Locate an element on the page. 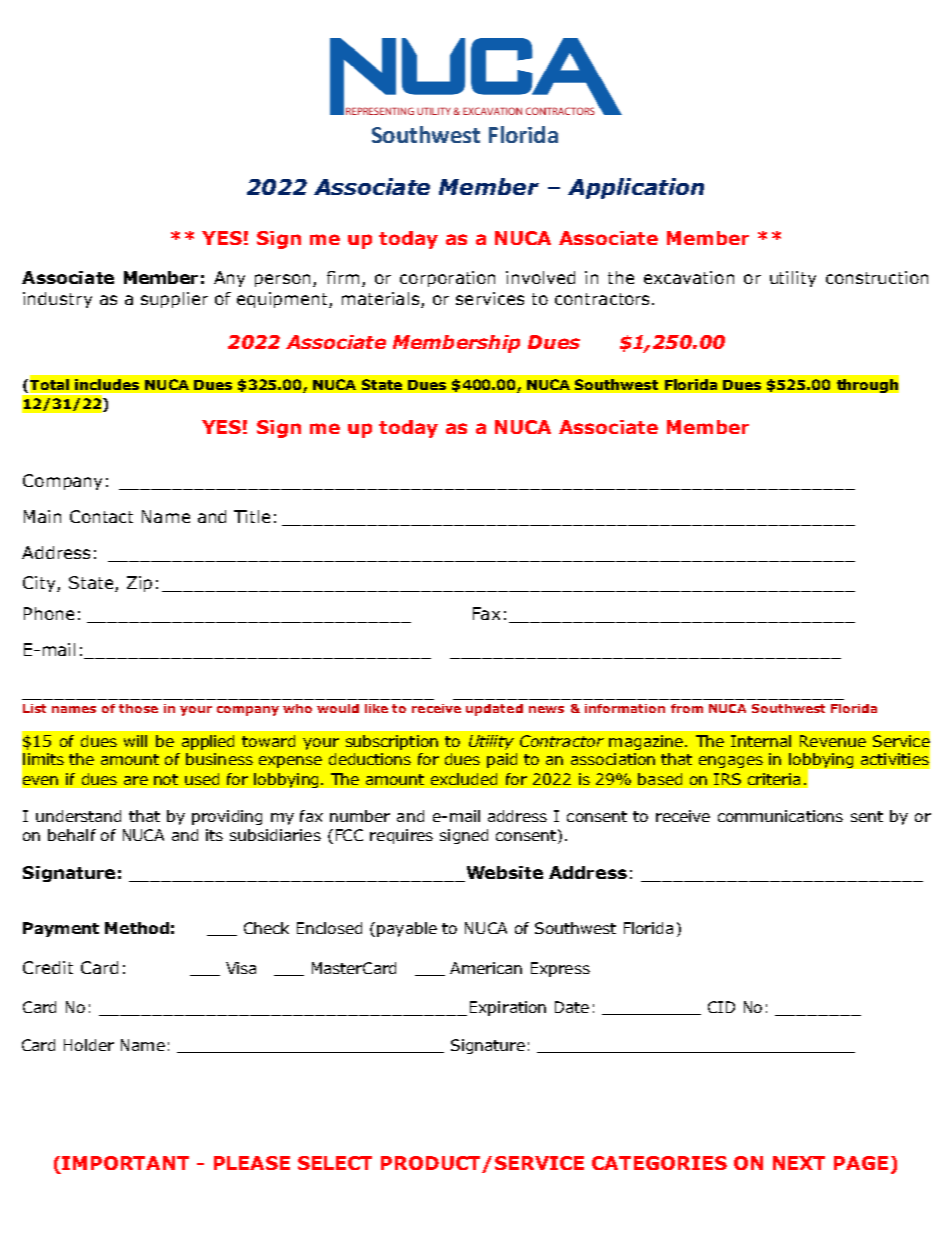 The image size is (952, 1233). IMPORTANT is located at coordinates (125, 1163).
